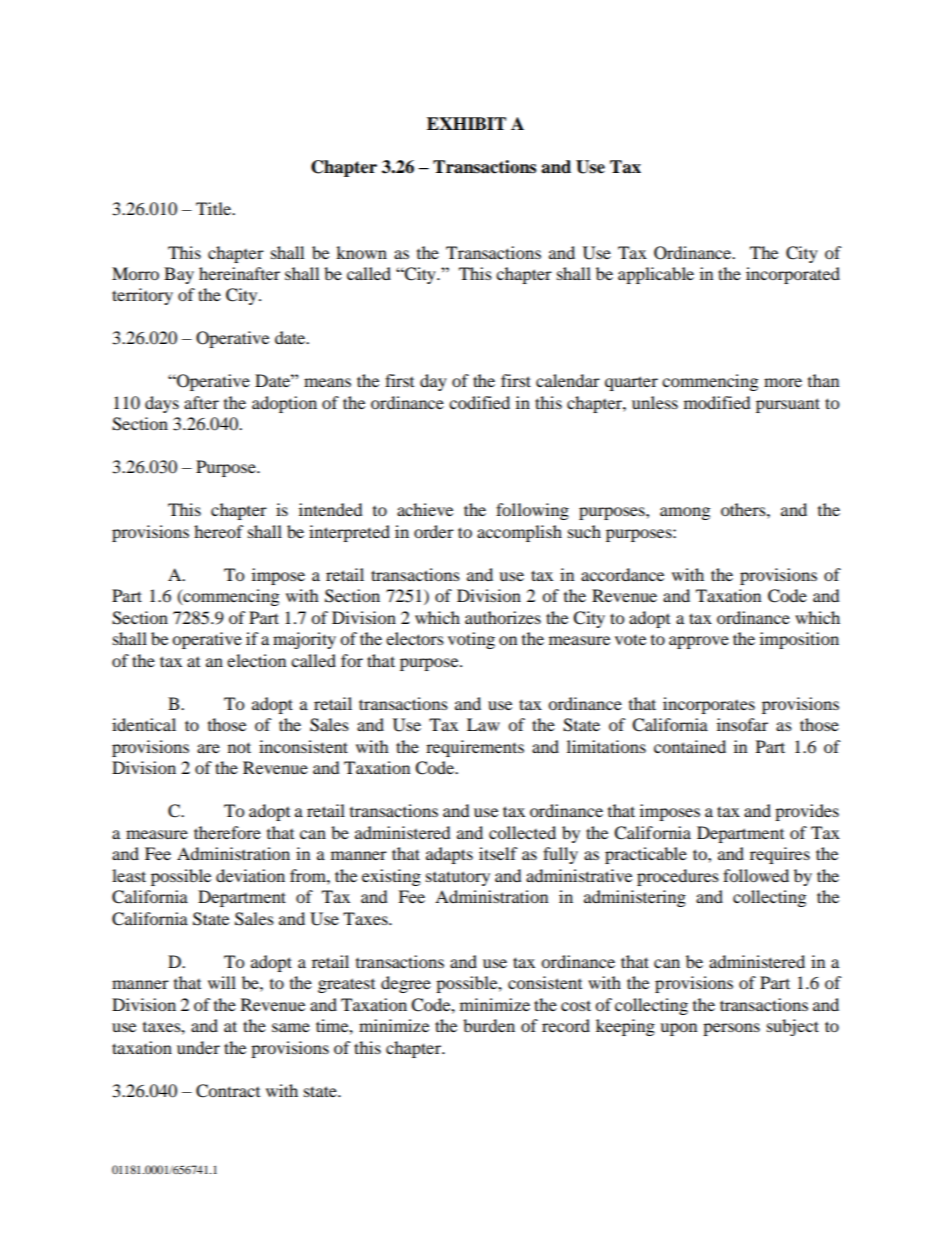 This page has height=1233, width=952. What do you see at coordinates (466, 123) in the page?
I see `EXHIBIT` at bounding box center [466, 123].
